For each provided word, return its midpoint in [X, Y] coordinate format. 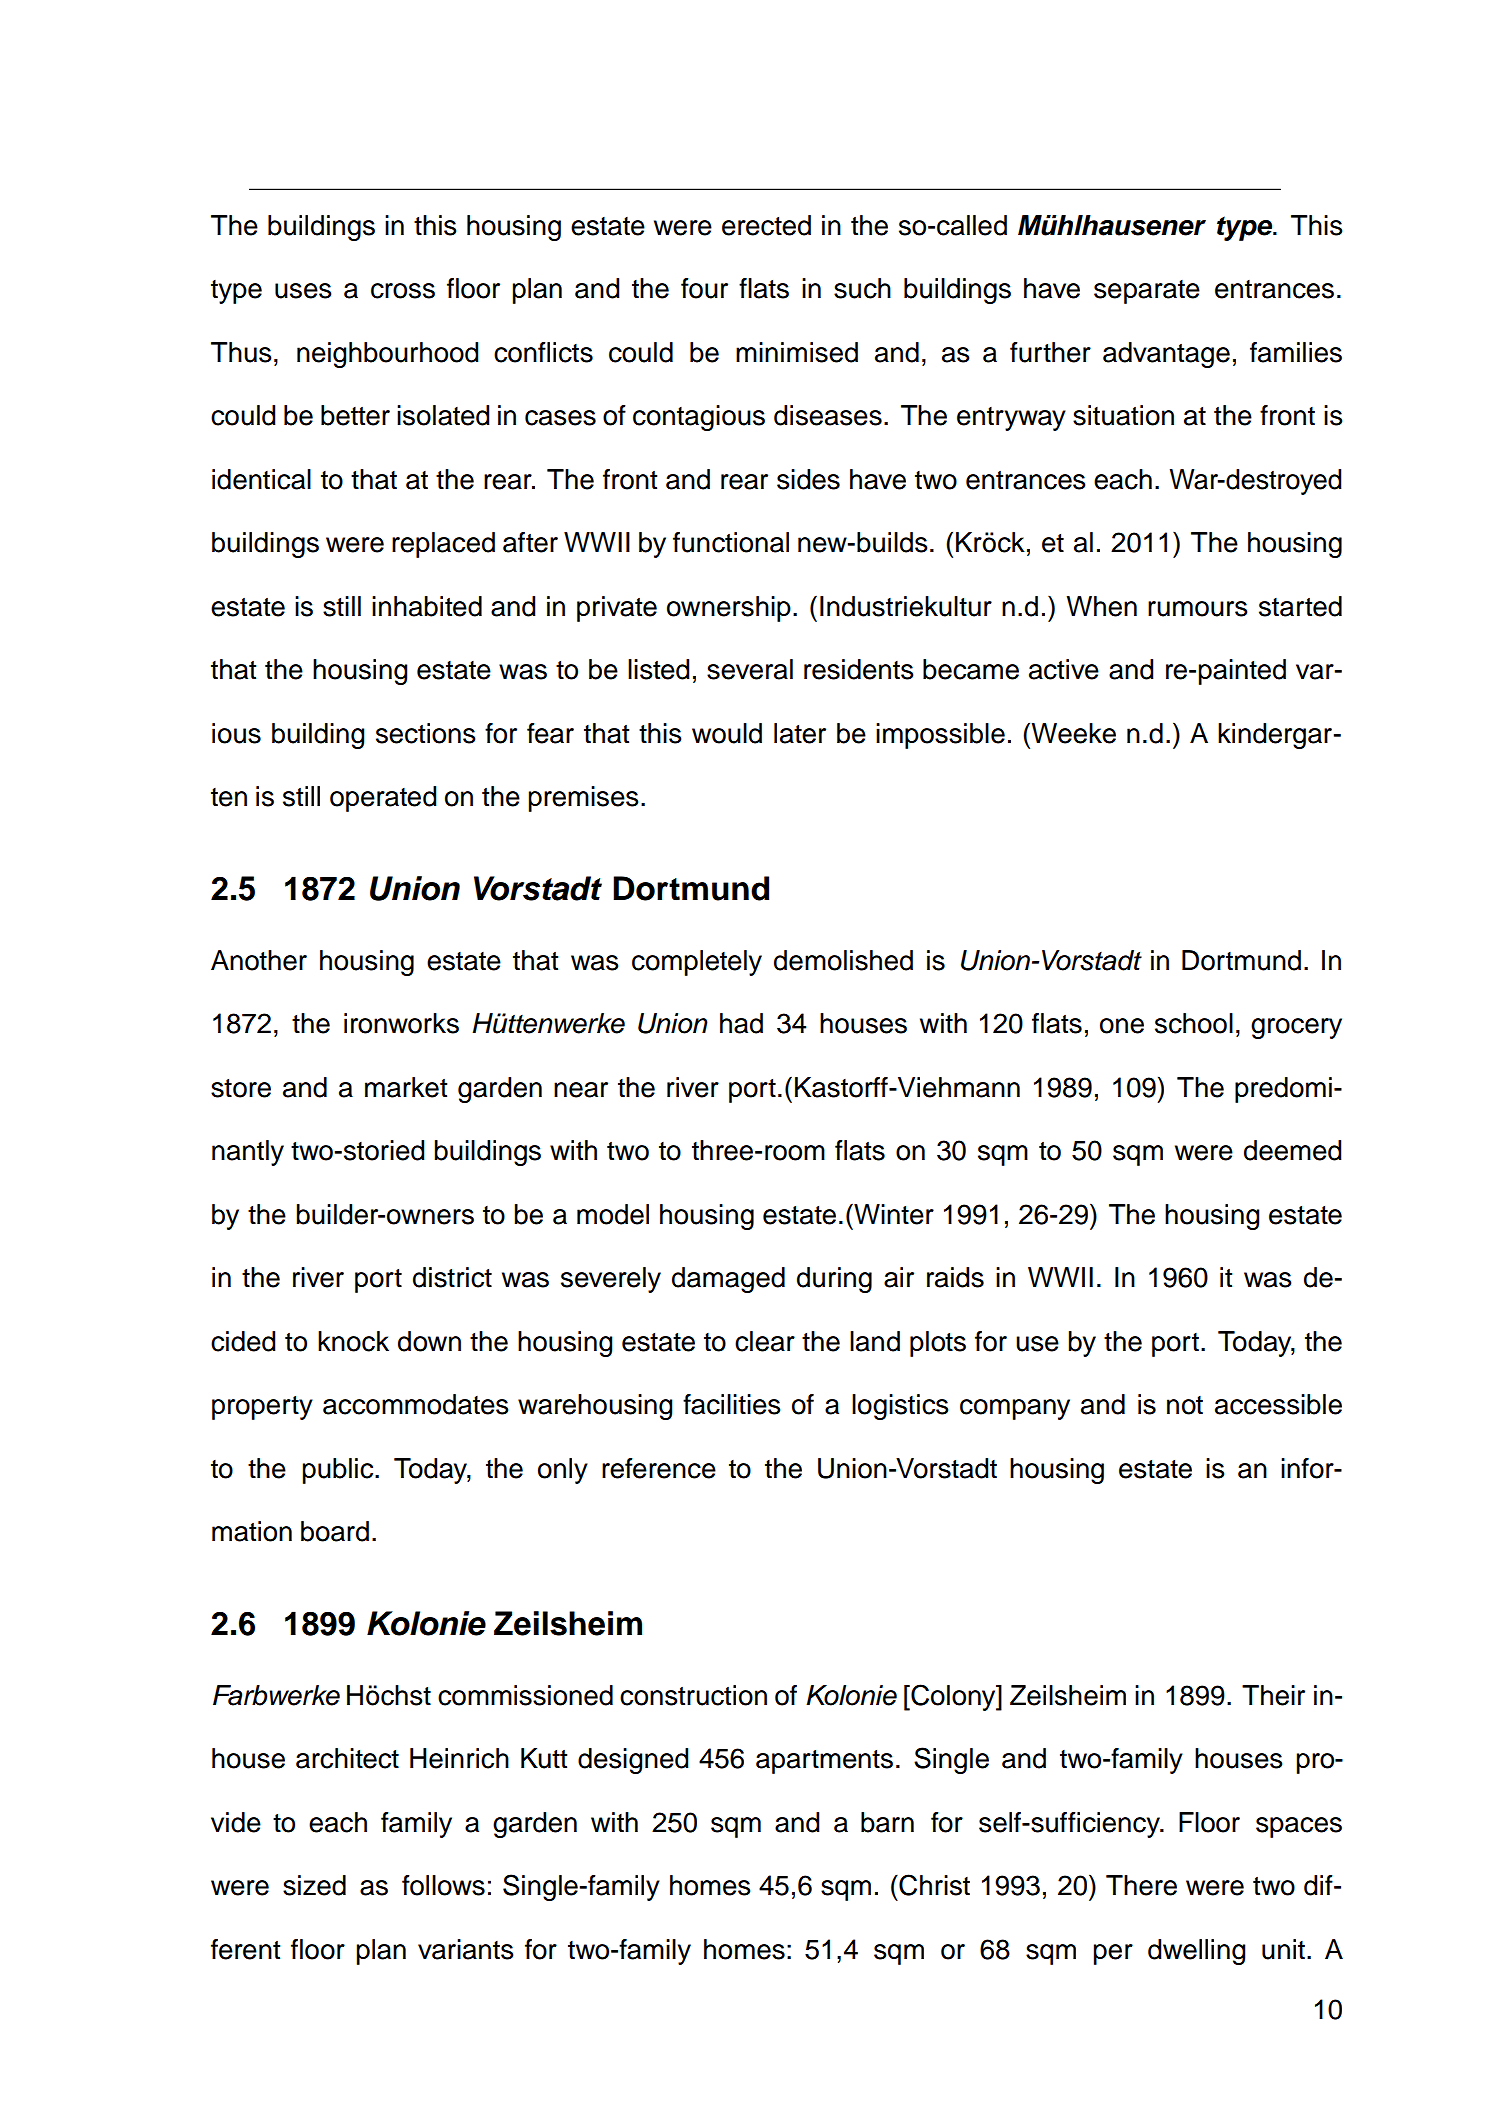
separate [1147, 292]
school [1194, 1023]
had [741, 1023]
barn [887, 1822]
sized [314, 1885]
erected [766, 225]
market [406, 1087]
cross [403, 291]
